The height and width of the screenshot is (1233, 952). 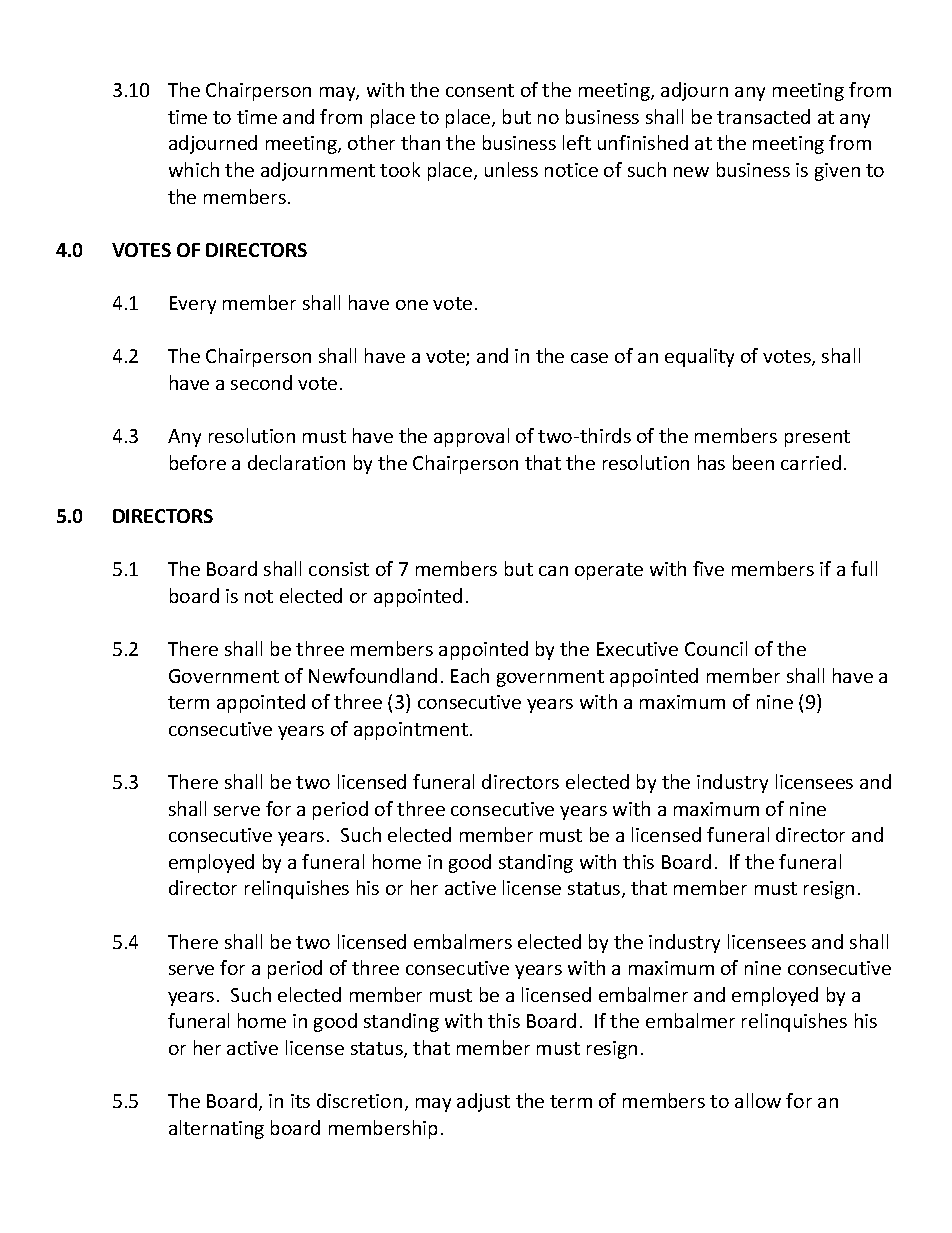 What do you see at coordinates (577, 142) in the screenshot?
I see `left` at bounding box center [577, 142].
